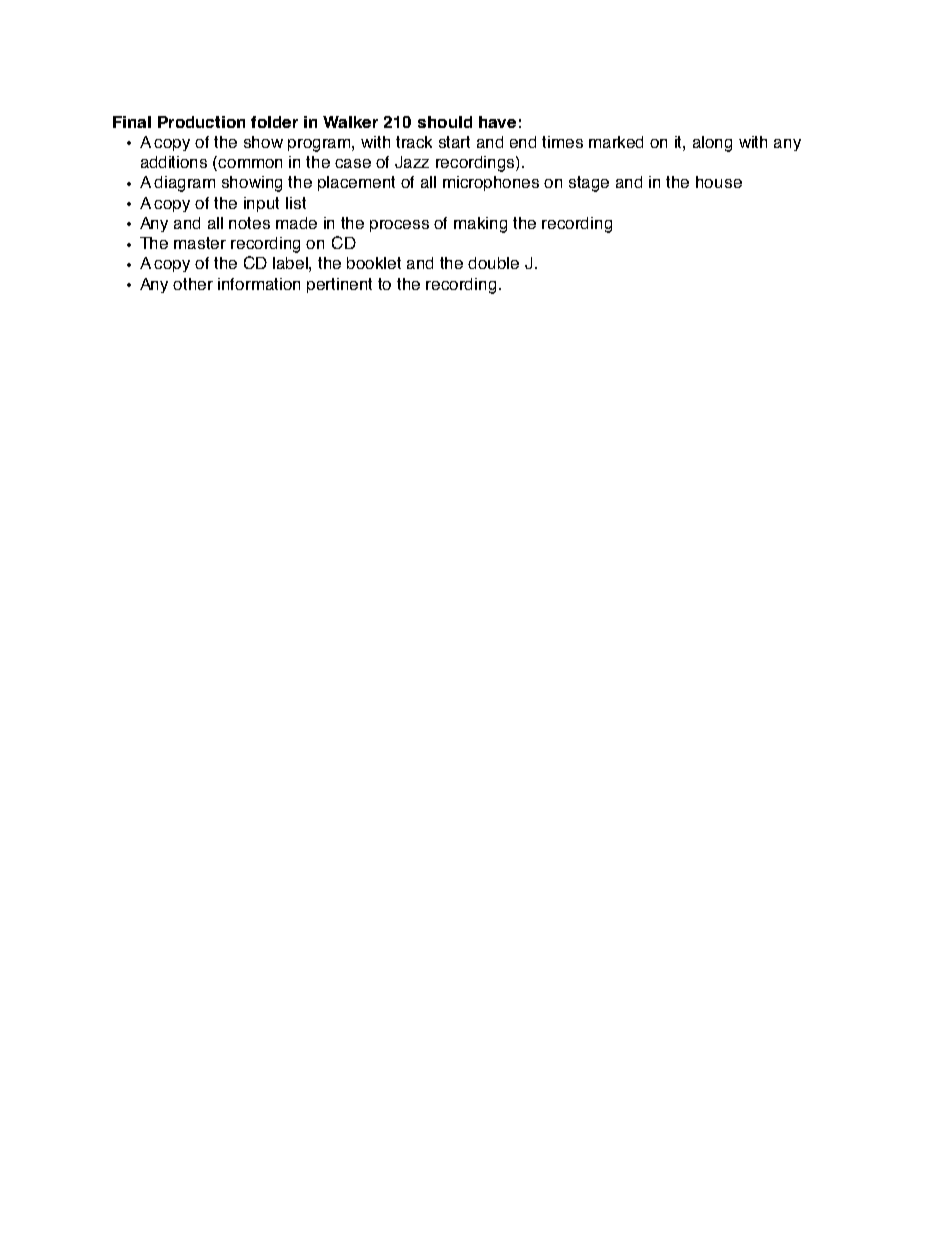 The image size is (952, 1233). Describe the element at coordinates (261, 204) in the document. I see `input` at that location.
